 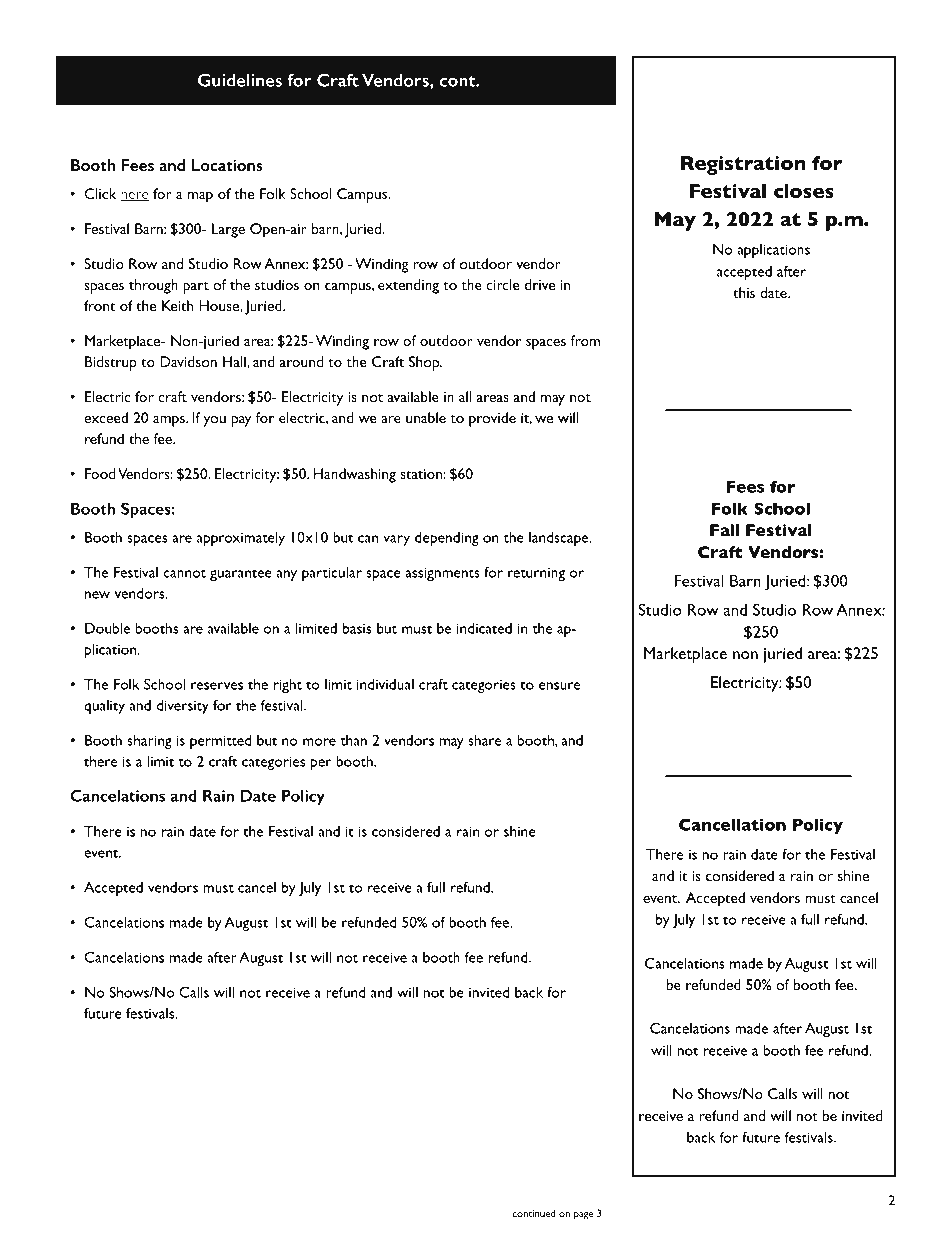 What do you see at coordinates (149, 742) in the screenshot?
I see `sharing` at bounding box center [149, 742].
